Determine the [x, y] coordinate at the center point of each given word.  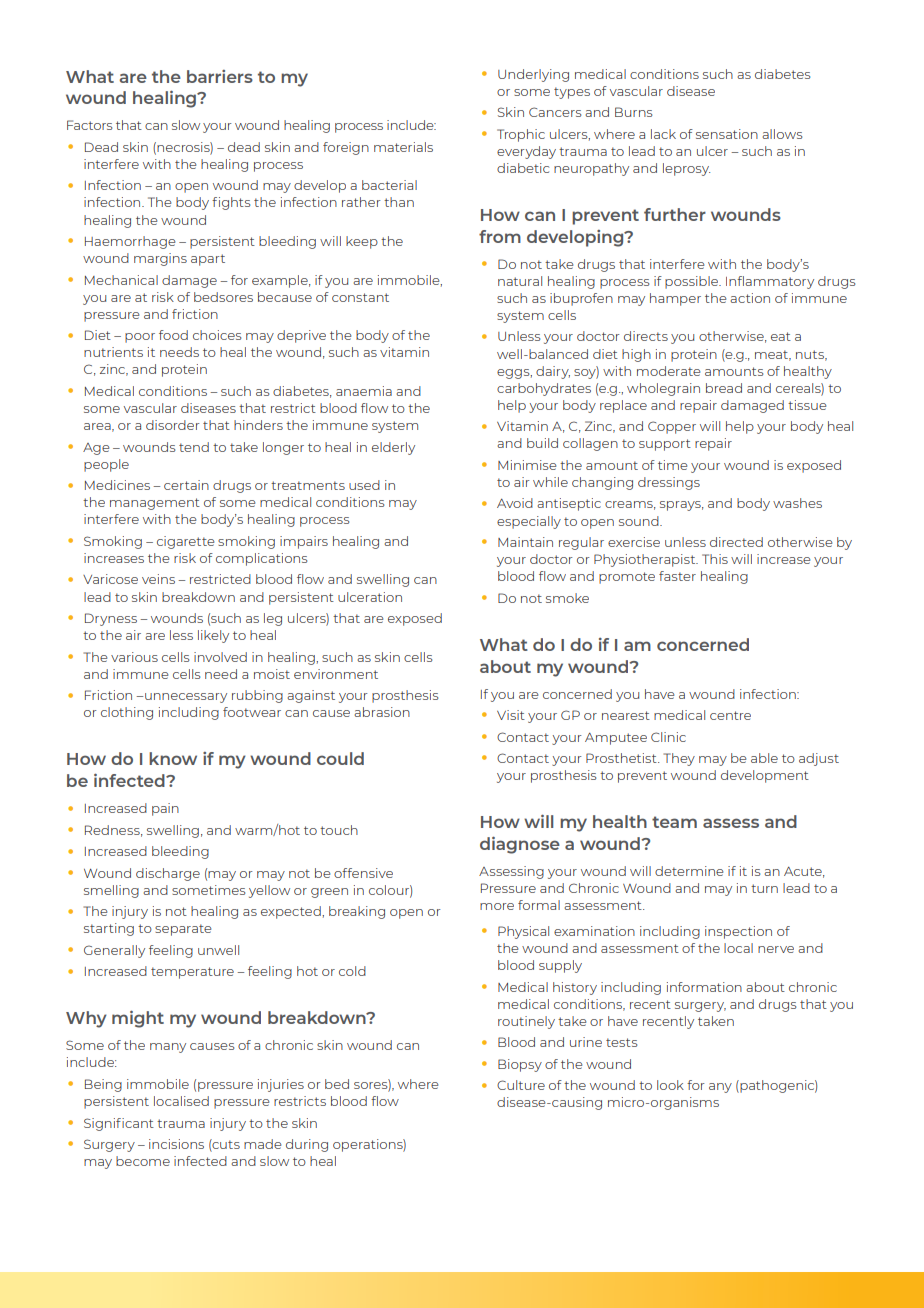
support [665, 445]
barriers [220, 76]
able [764, 758]
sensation [727, 134]
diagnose [520, 845]
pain [165, 809]
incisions [176, 1144]
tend [194, 447]
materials [403, 147]
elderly [393, 448]
